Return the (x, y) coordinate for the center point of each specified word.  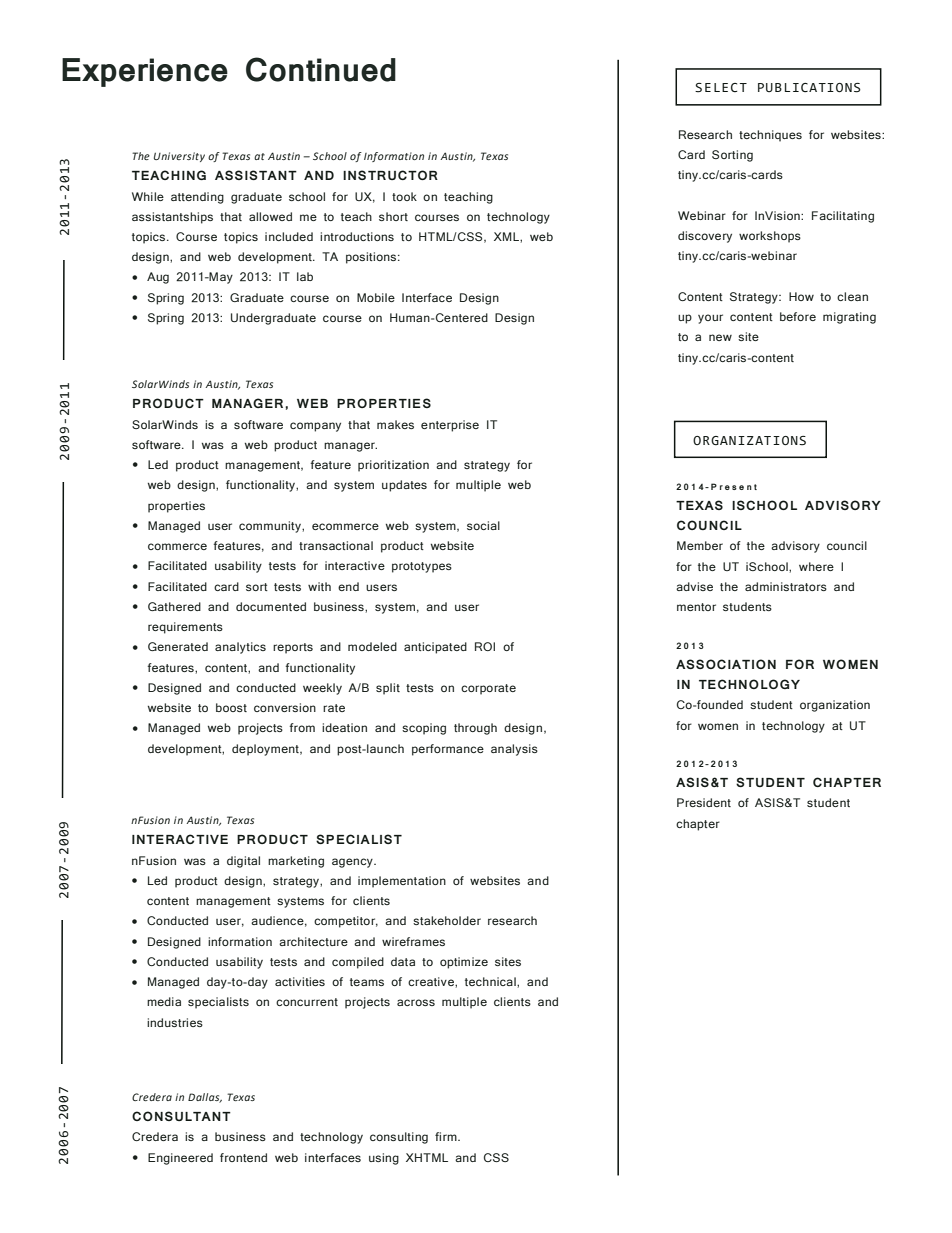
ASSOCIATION (726, 664)
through (475, 729)
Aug (158, 278)
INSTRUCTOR (390, 175)
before (798, 316)
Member (700, 545)
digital (243, 862)
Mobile (376, 297)
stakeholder (447, 920)
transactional (336, 545)
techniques (770, 136)
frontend (243, 1157)
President (704, 802)
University (179, 157)
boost (231, 707)
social (483, 525)
